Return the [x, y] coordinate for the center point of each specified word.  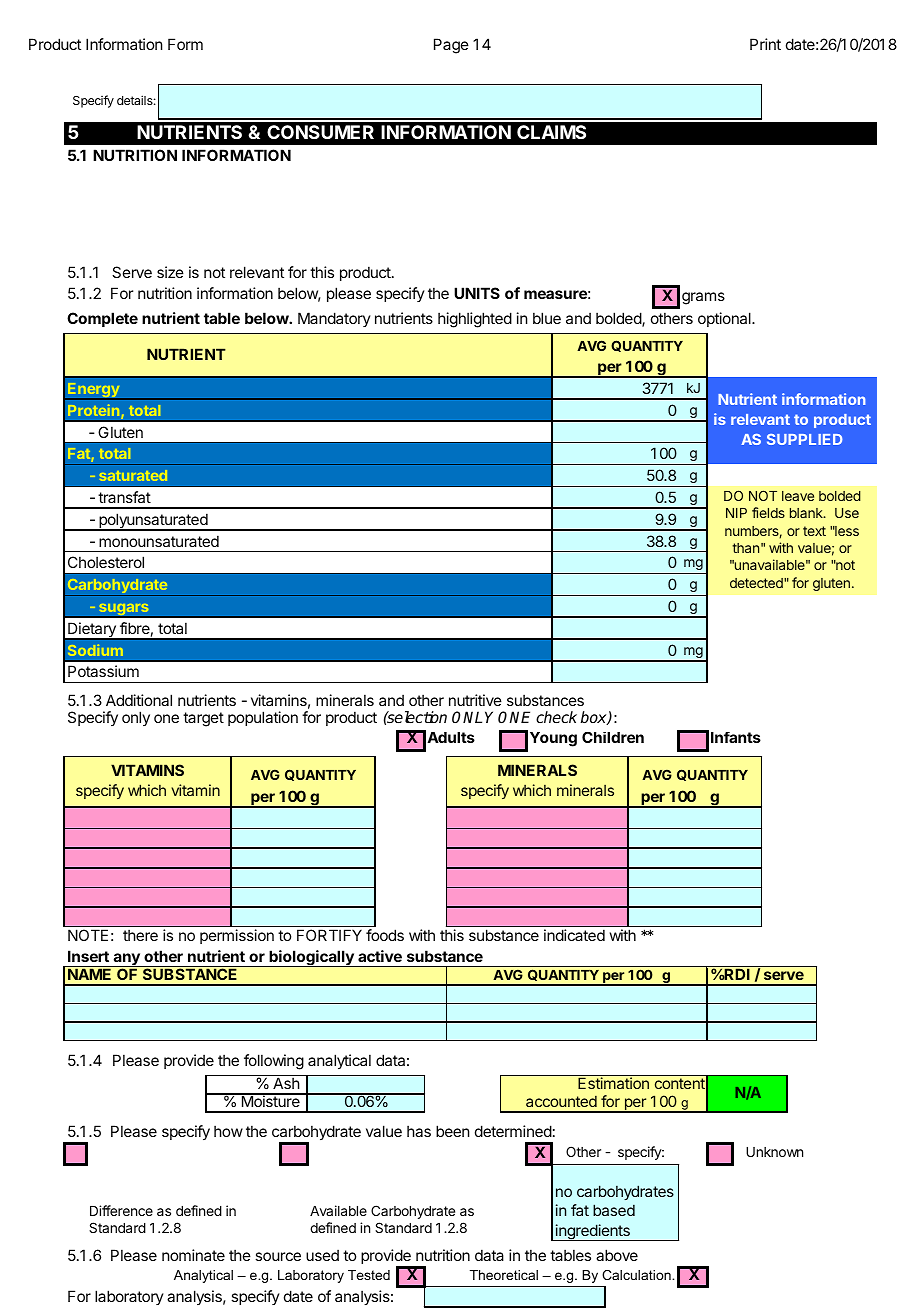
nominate [193, 1255]
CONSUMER [320, 132]
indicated [574, 935]
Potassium [103, 671]
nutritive [475, 700]
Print [765, 44]
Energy [94, 391]
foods [385, 935]
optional [725, 319]
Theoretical [504, 1275]
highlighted [475, 320]
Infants [736, 737]
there [140, 935]
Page [451, 46]
